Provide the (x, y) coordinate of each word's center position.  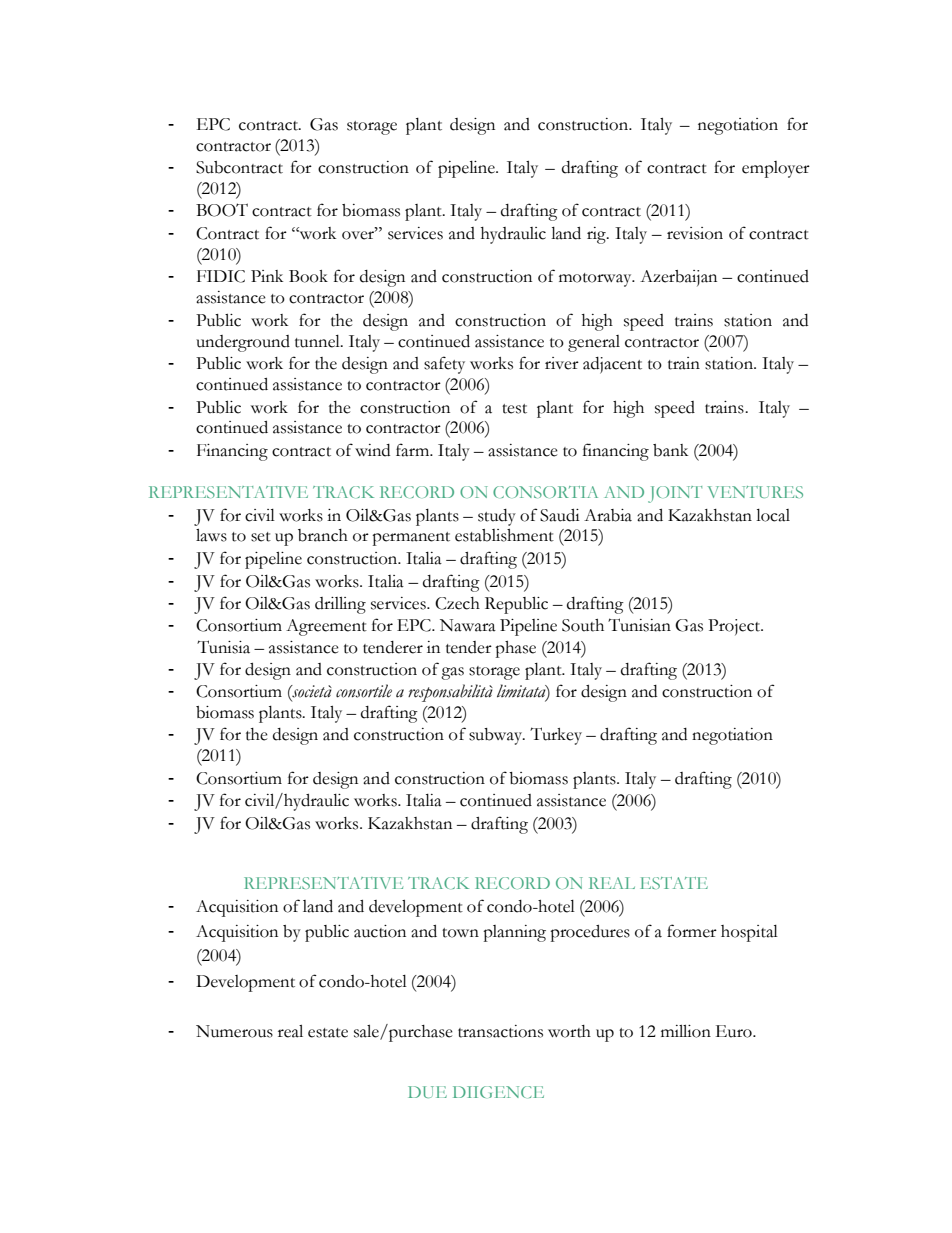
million (686, 1031)
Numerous (234, 1031)
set (261, 537)
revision (695, 233)
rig (597, 235)
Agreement (326, 627)
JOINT (675, 494)
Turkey (556, 736)
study (497, 517)
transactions (500, 1031)
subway (497, 736)
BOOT (222, 210)
